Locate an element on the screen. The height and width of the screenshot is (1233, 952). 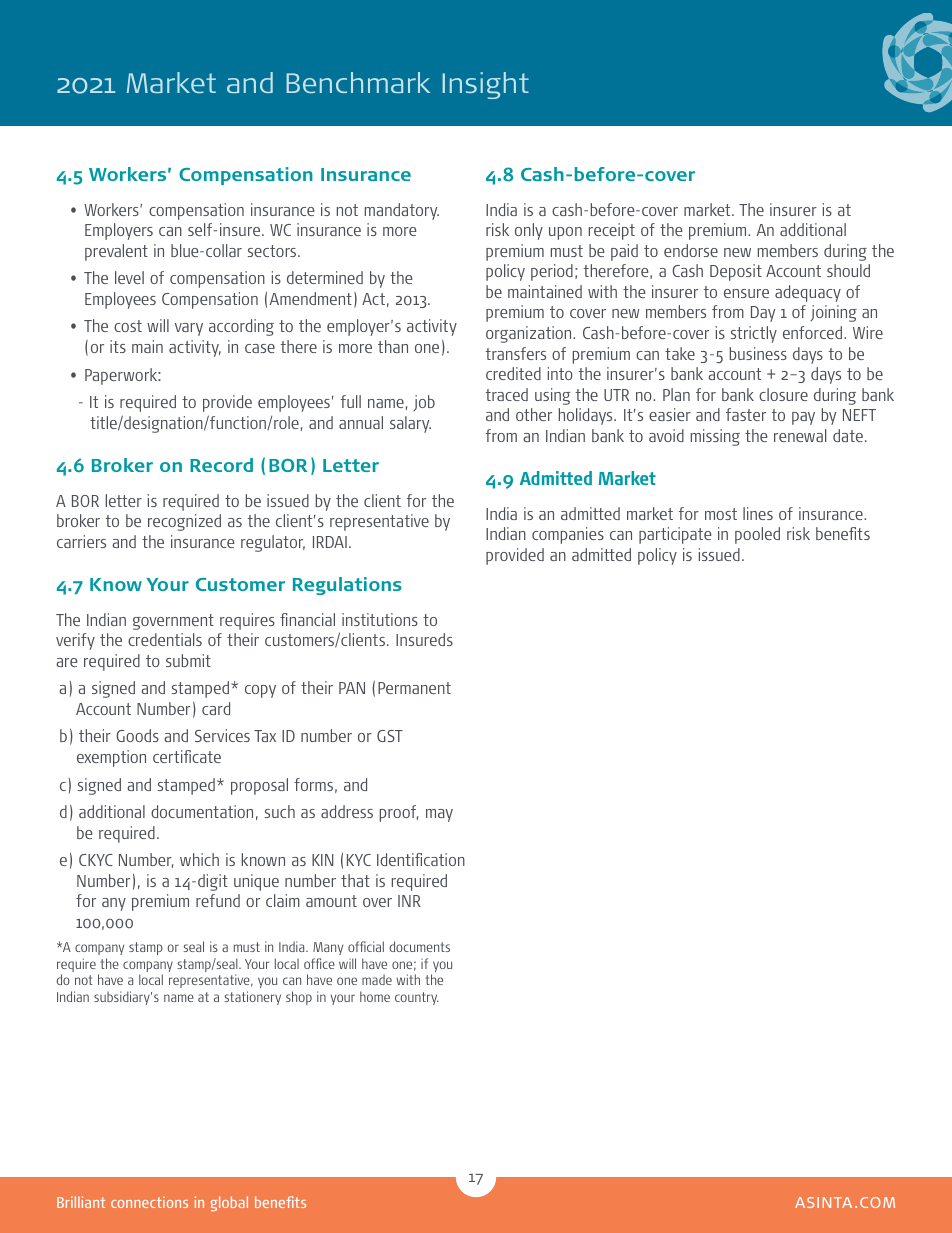
renewal is located at coordinates (800, 435).
